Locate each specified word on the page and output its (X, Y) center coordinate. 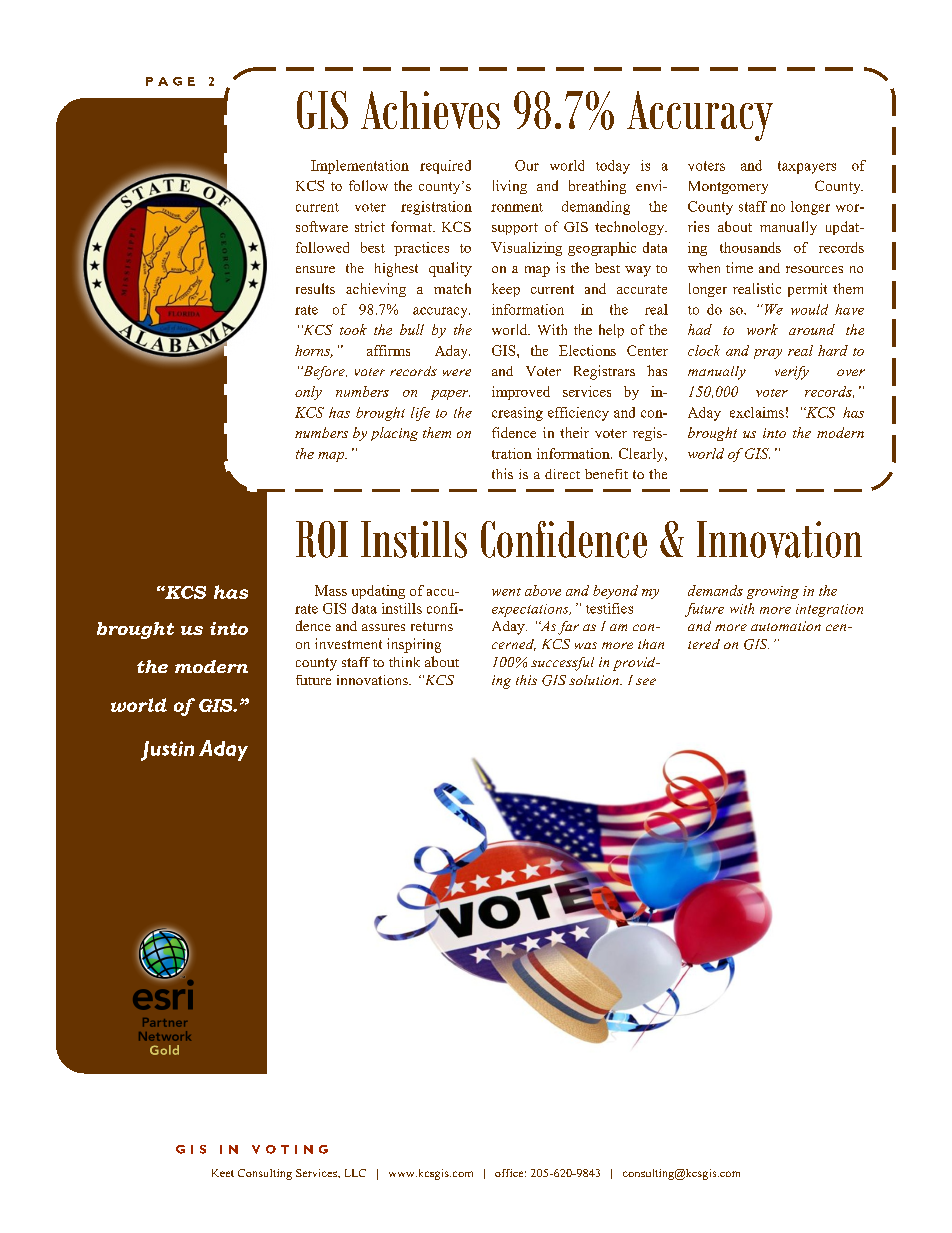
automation (786, 626)
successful (562, 664)
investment (348, 643)
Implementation (360, 167)
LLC (355, 1173)
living (510, 187)
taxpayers (807, 167)
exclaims (757, 412)
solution (595, 680)
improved (521, 393)
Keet (223, 1173)
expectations (531, 610)
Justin (167, 751)
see (646, 681)
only (308, 393)
